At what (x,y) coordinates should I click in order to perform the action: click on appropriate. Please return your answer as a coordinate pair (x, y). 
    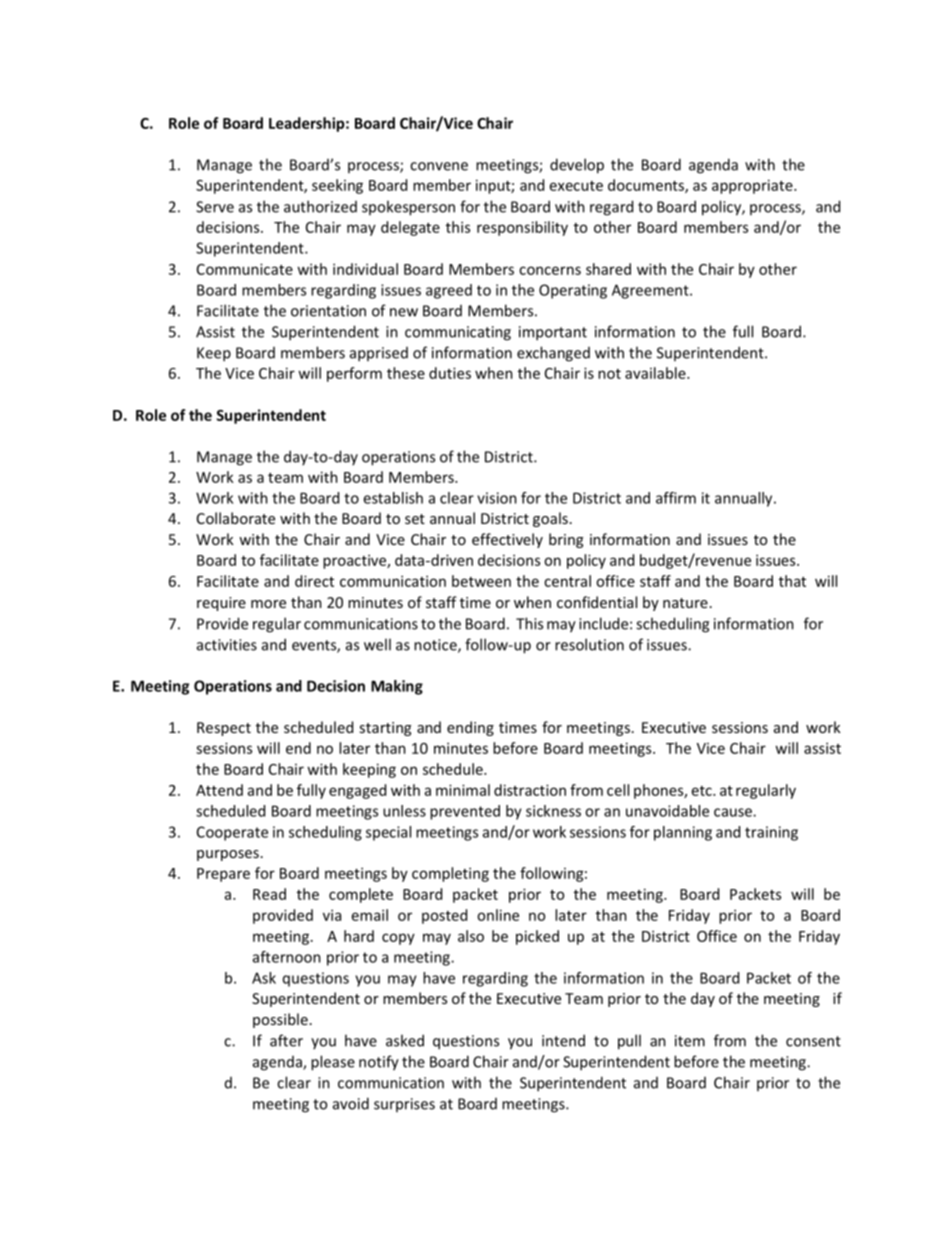
    Looking at the image, I should click on (753, 186).
